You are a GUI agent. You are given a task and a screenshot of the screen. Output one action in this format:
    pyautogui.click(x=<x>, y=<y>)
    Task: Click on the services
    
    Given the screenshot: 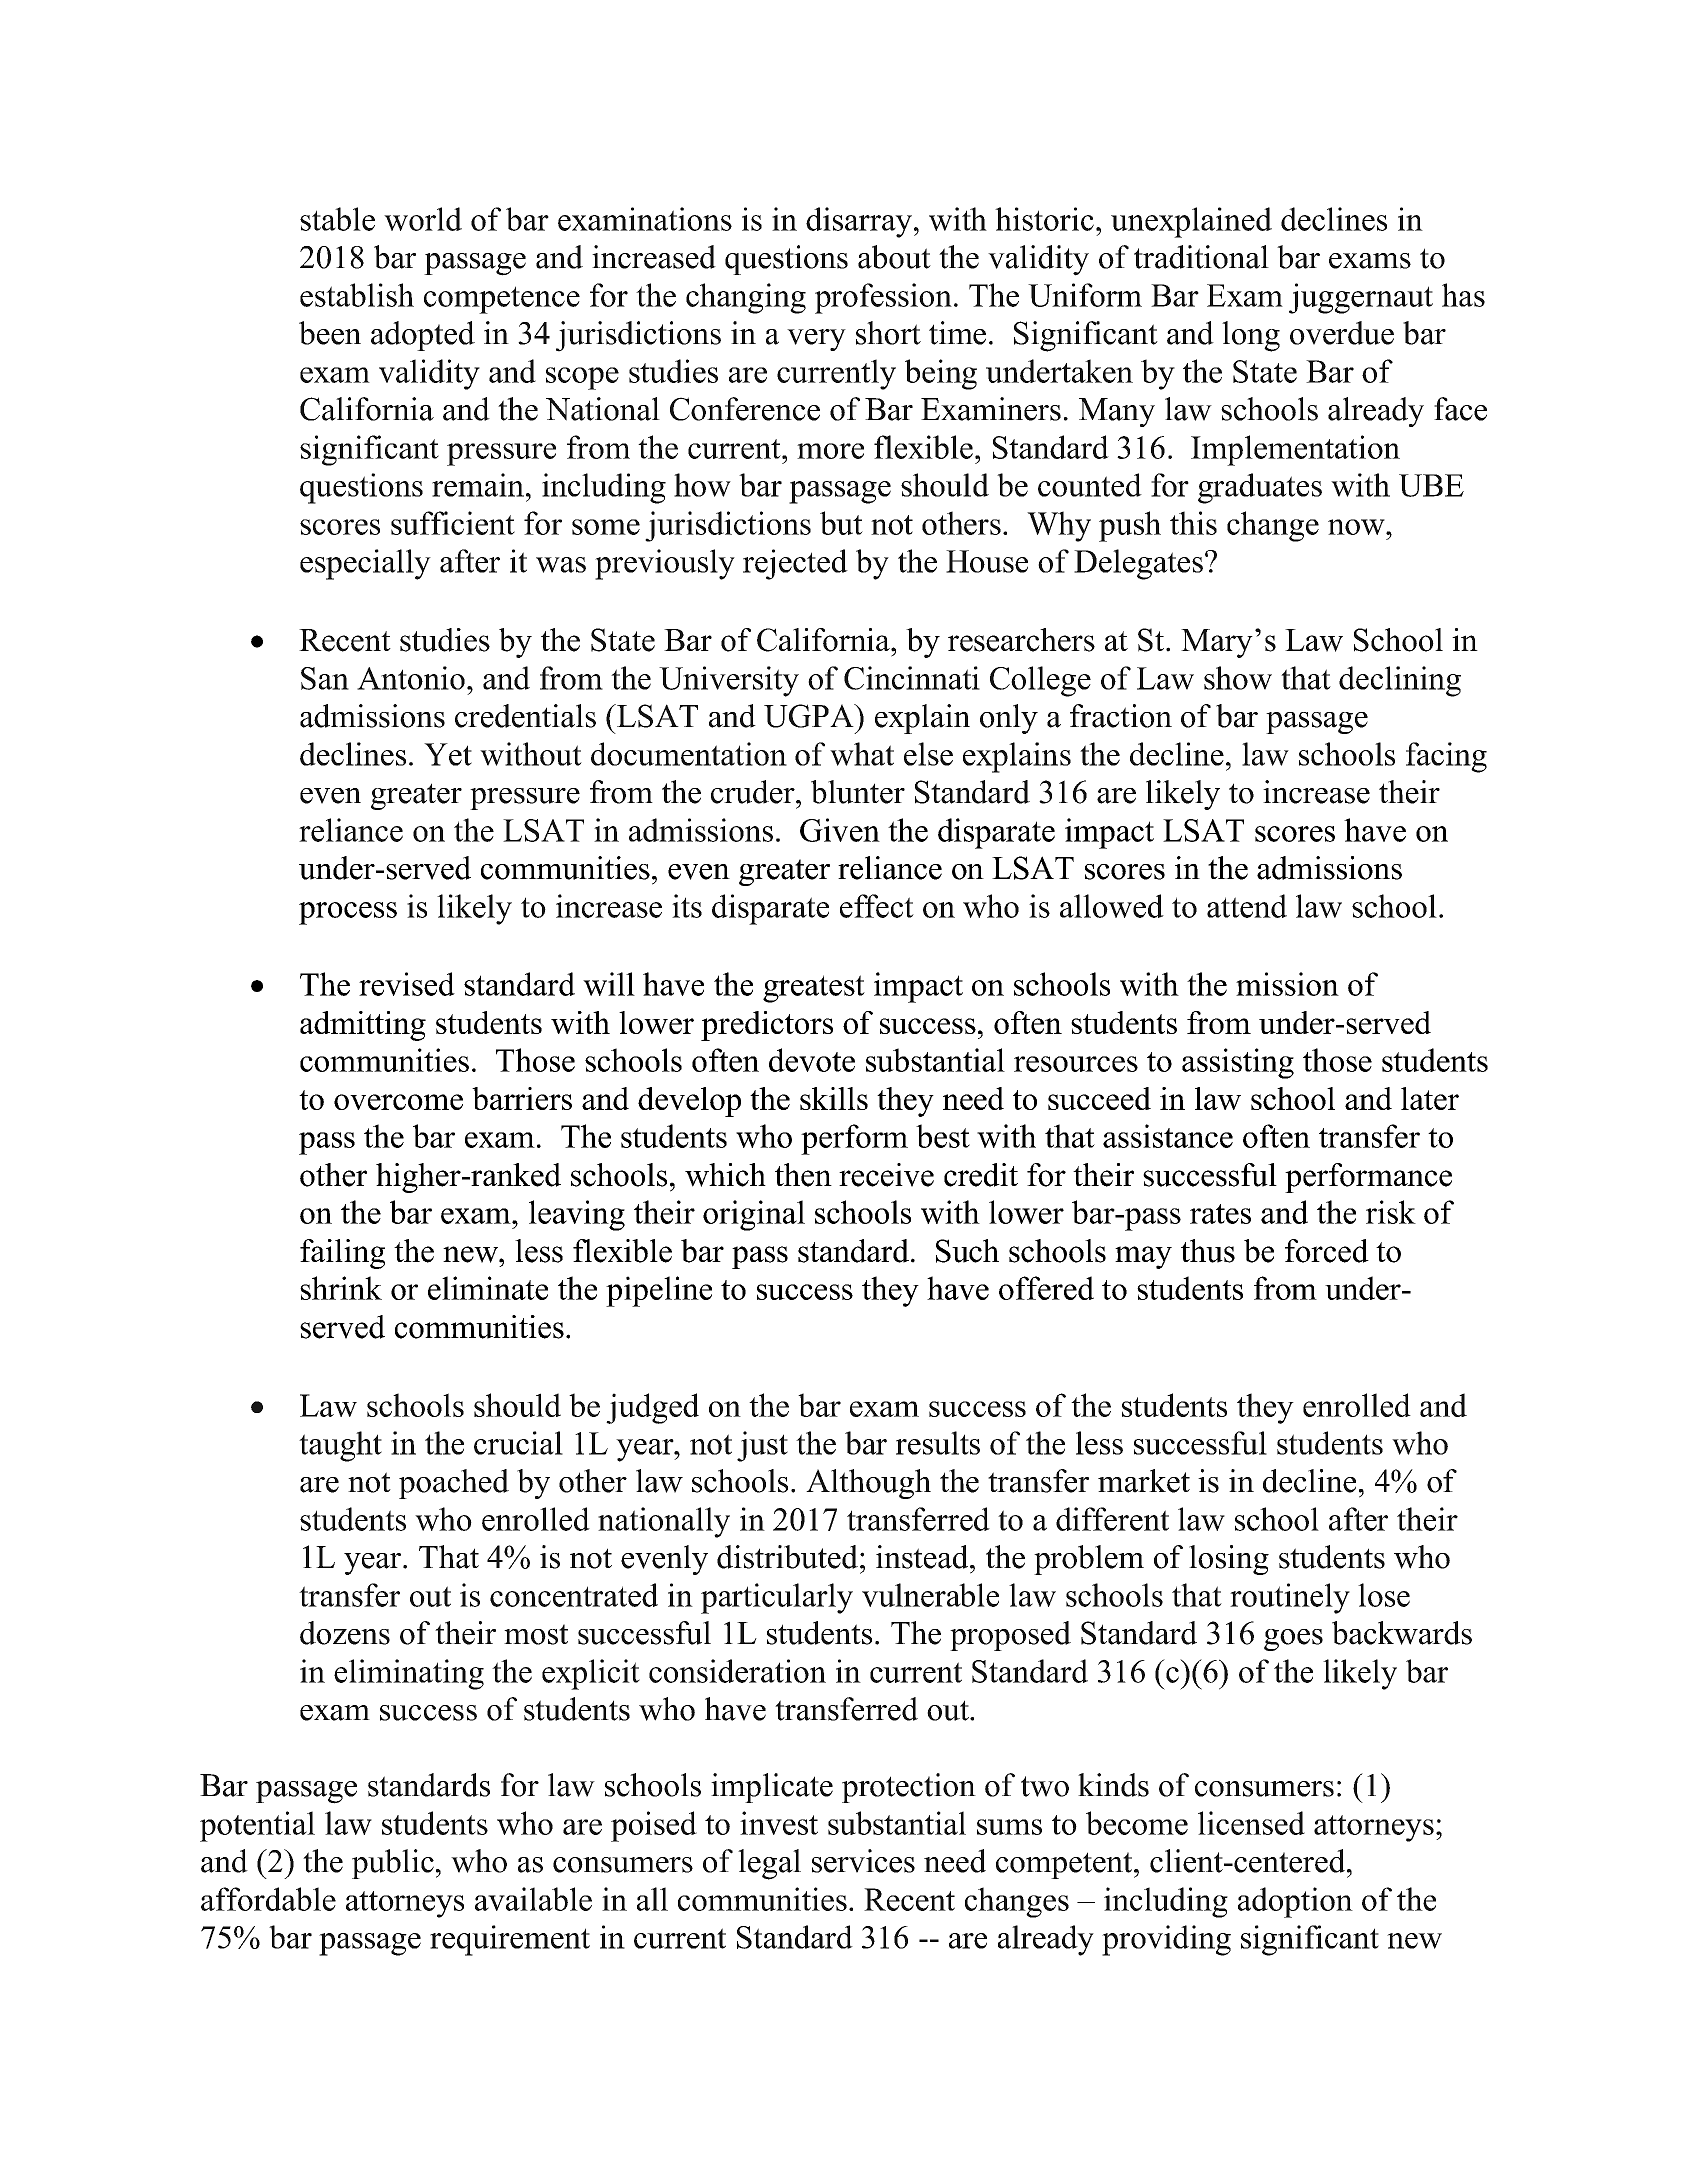 What is the action you would take?
    pyautogui.click(x=863, y=1861)
